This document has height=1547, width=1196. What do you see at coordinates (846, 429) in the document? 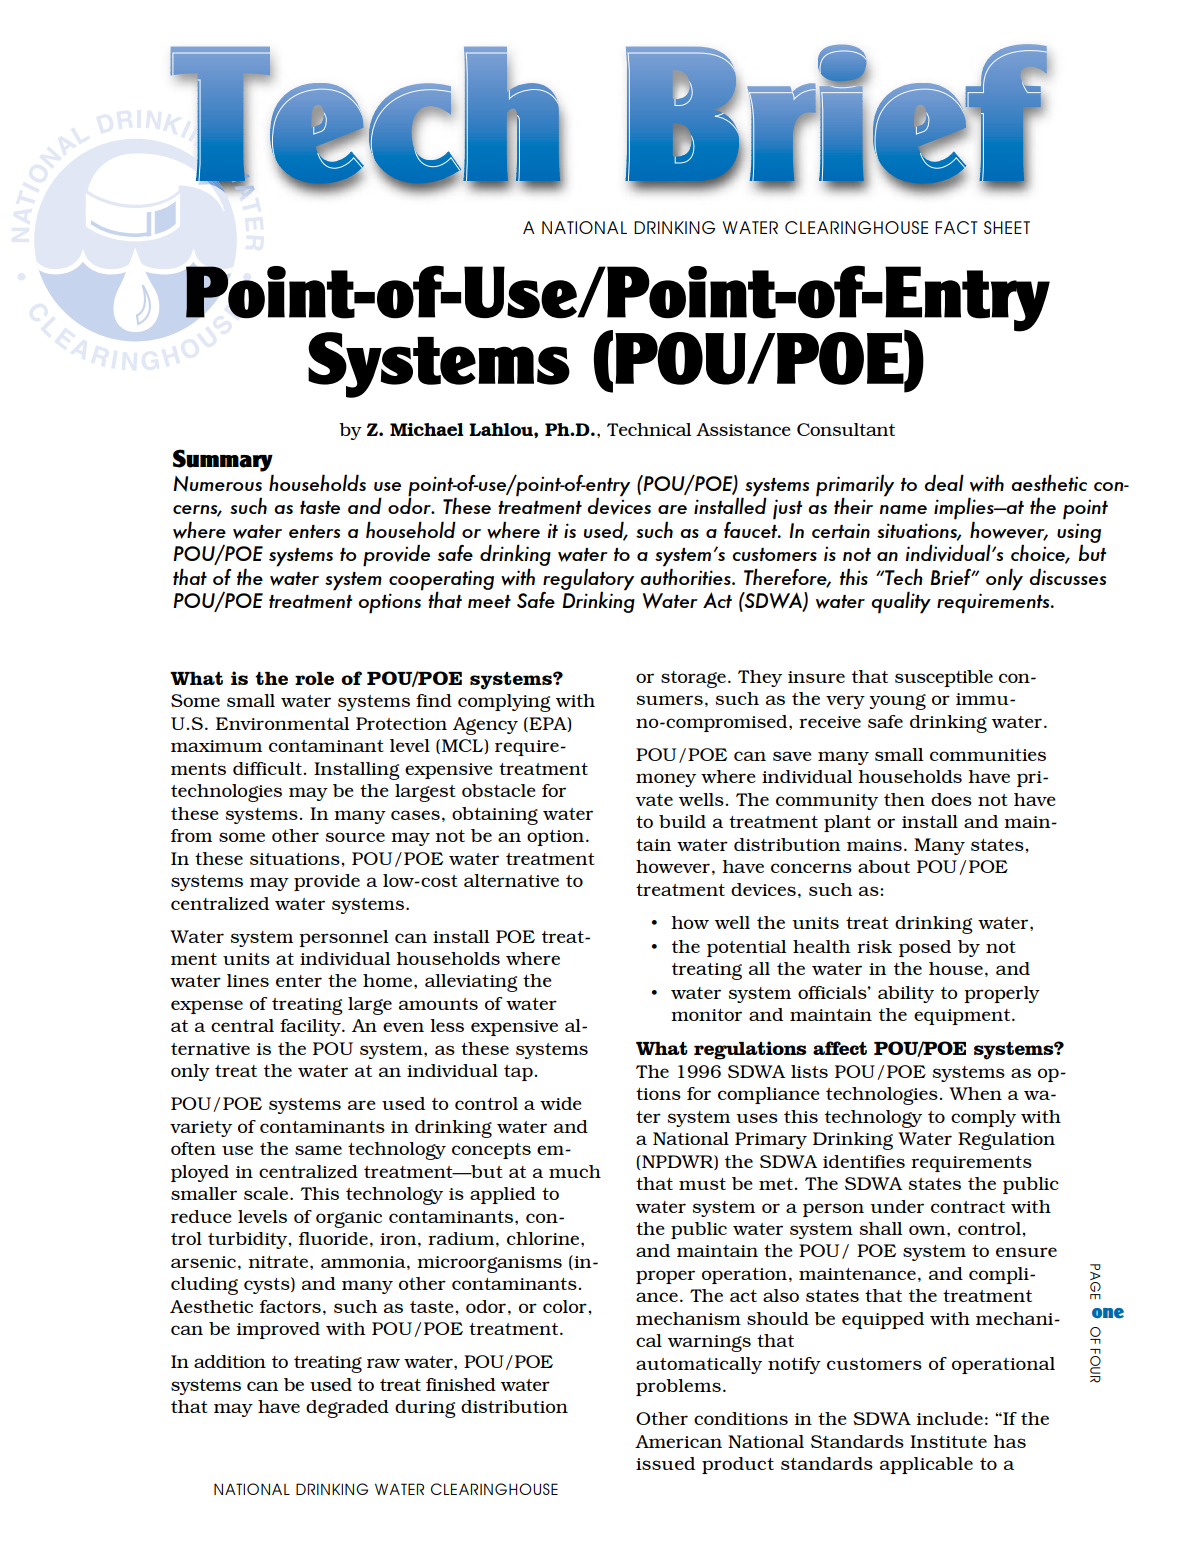
I see `Consultant` at bounding box center [846, 429].
